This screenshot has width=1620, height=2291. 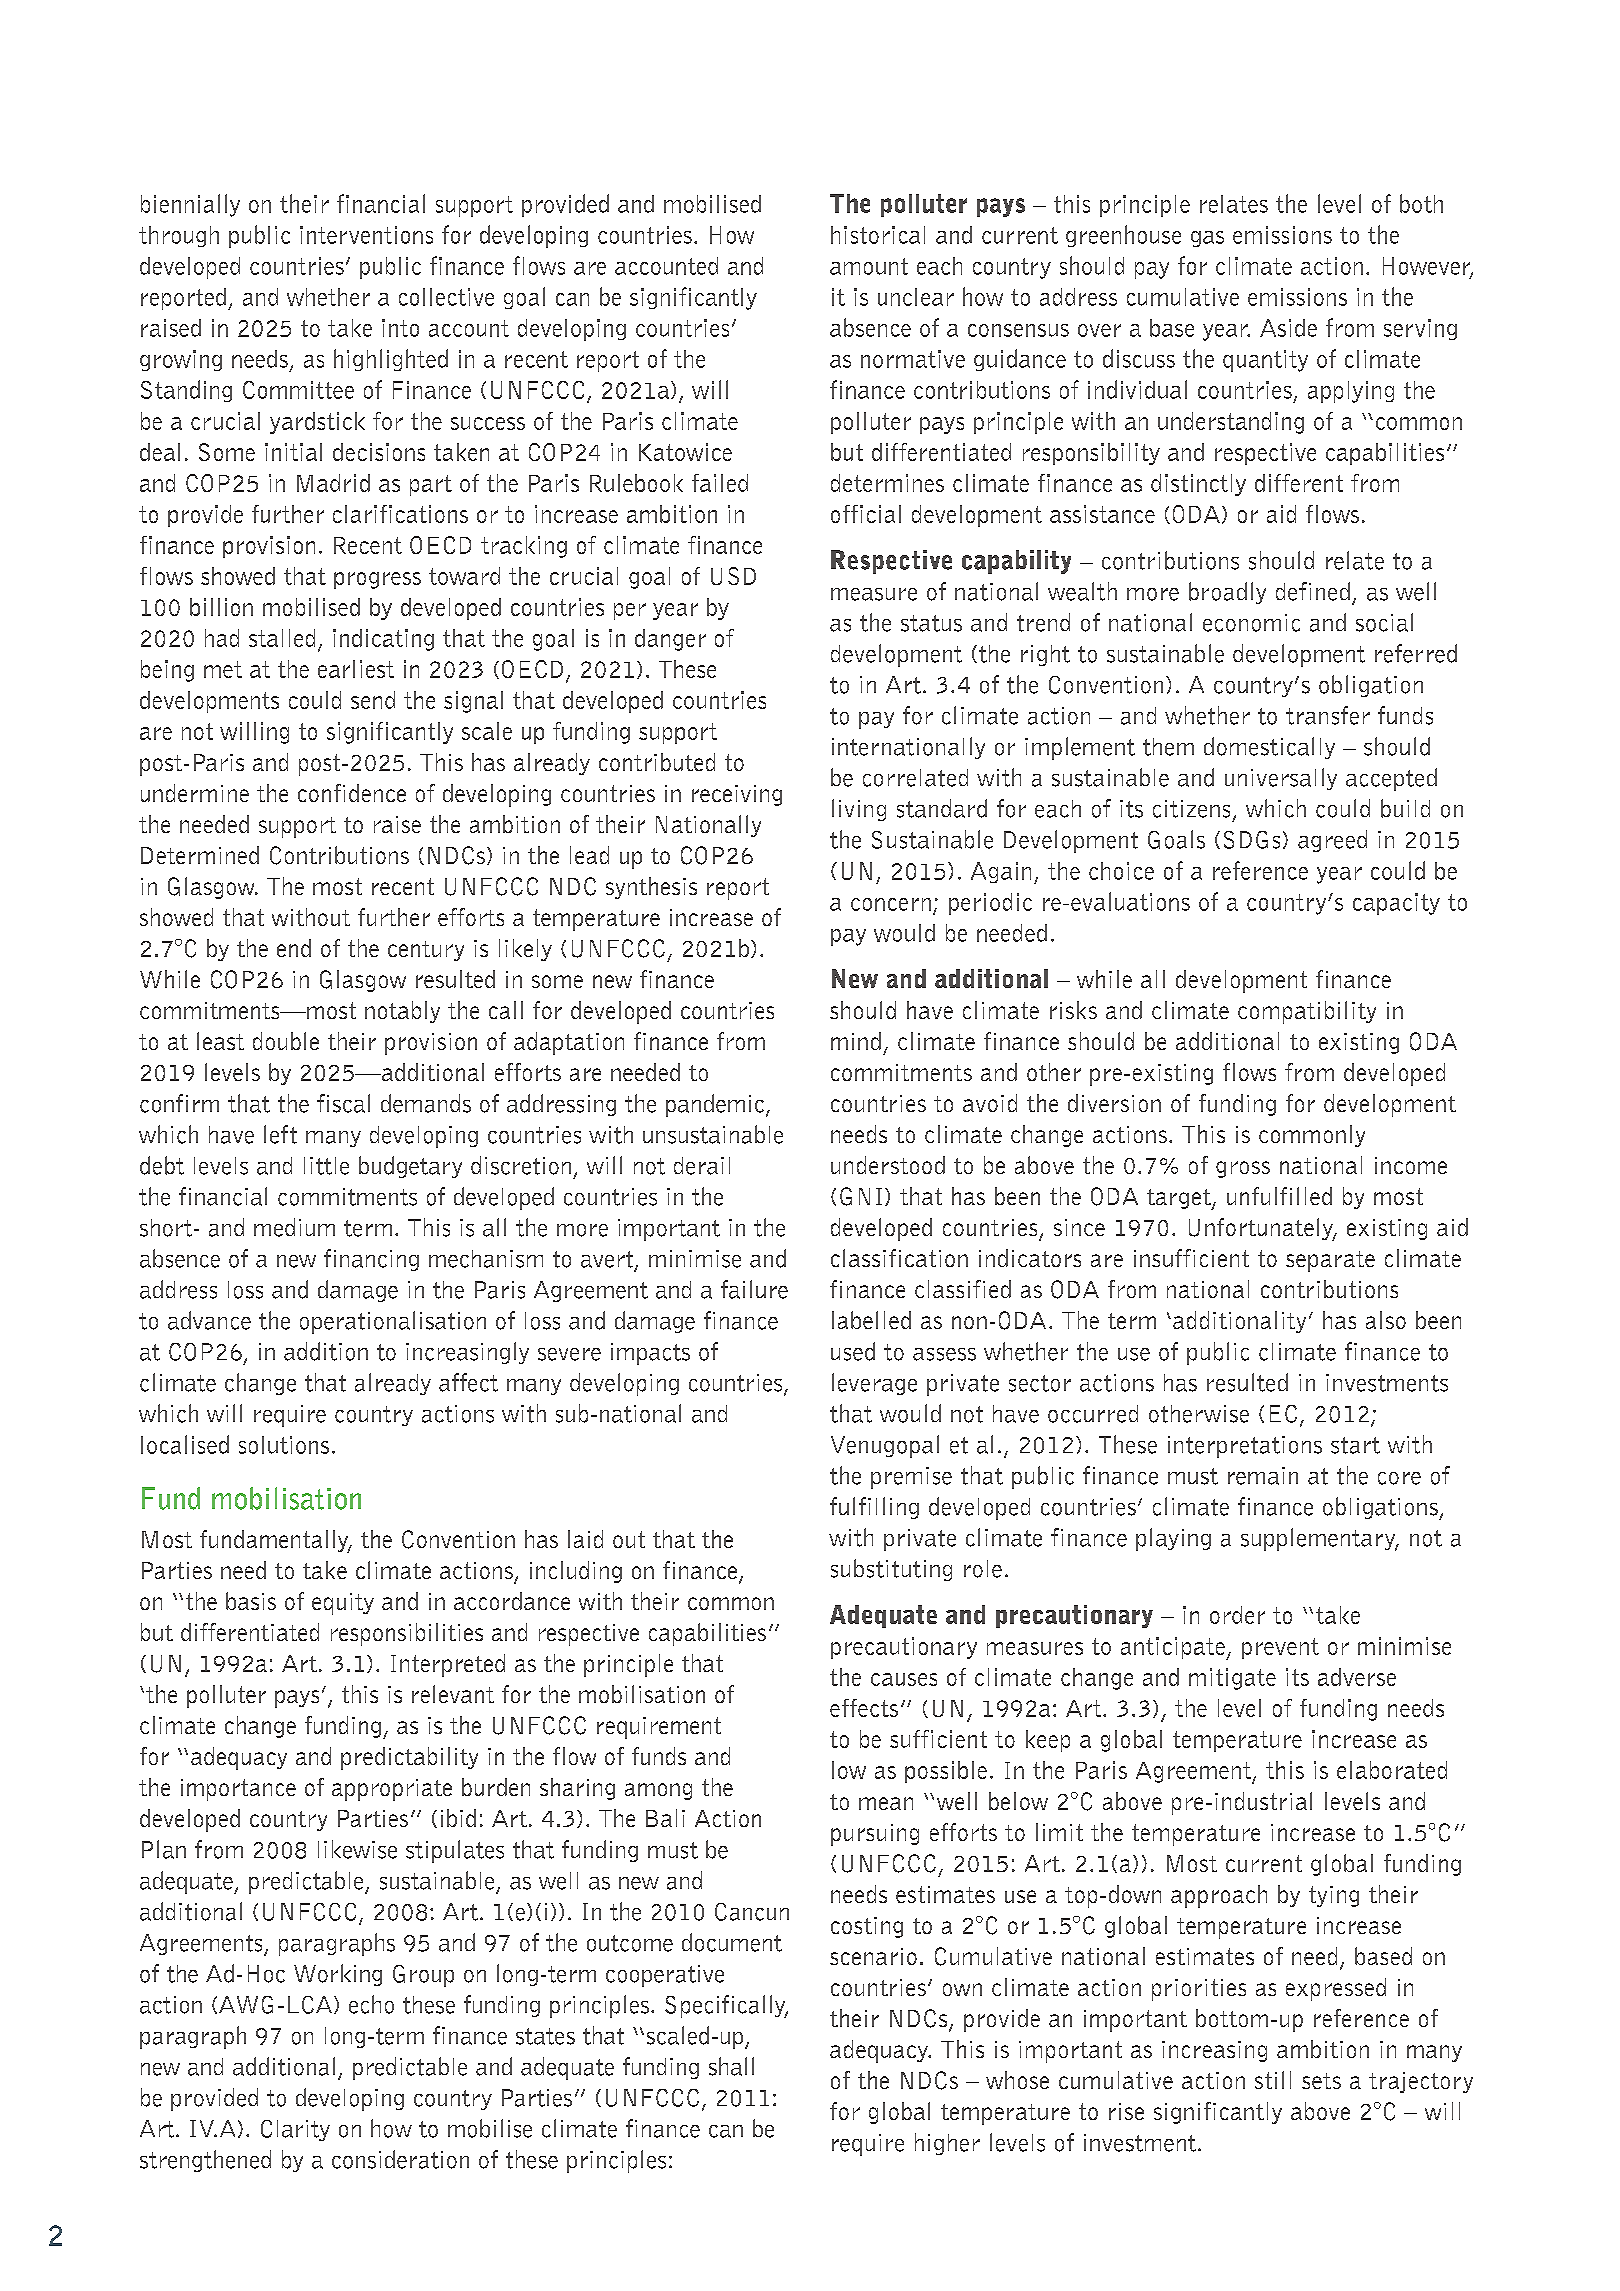 What do you see at coordinates (366, 235) in the screenshot?
I see `interventions` at bounding box center [366, 235].
